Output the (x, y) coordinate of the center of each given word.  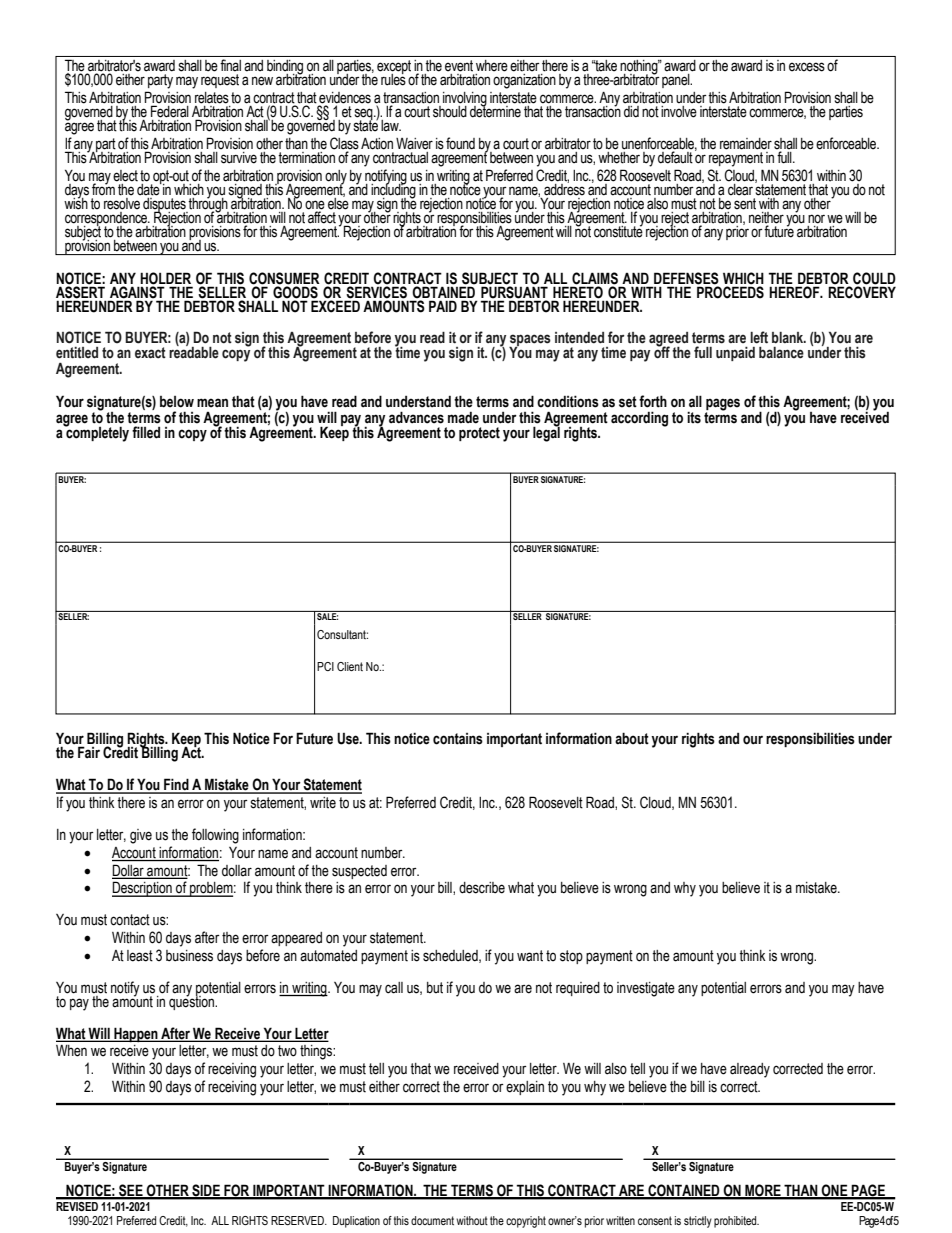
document (432, 1220)
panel (677, 81)
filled (146, 432)
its (694, 417)
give (141, 836)
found (460, 143)
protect (479, 434)
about (632, 738)
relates (212, 98)
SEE (131, 1191)
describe (482, 888)
